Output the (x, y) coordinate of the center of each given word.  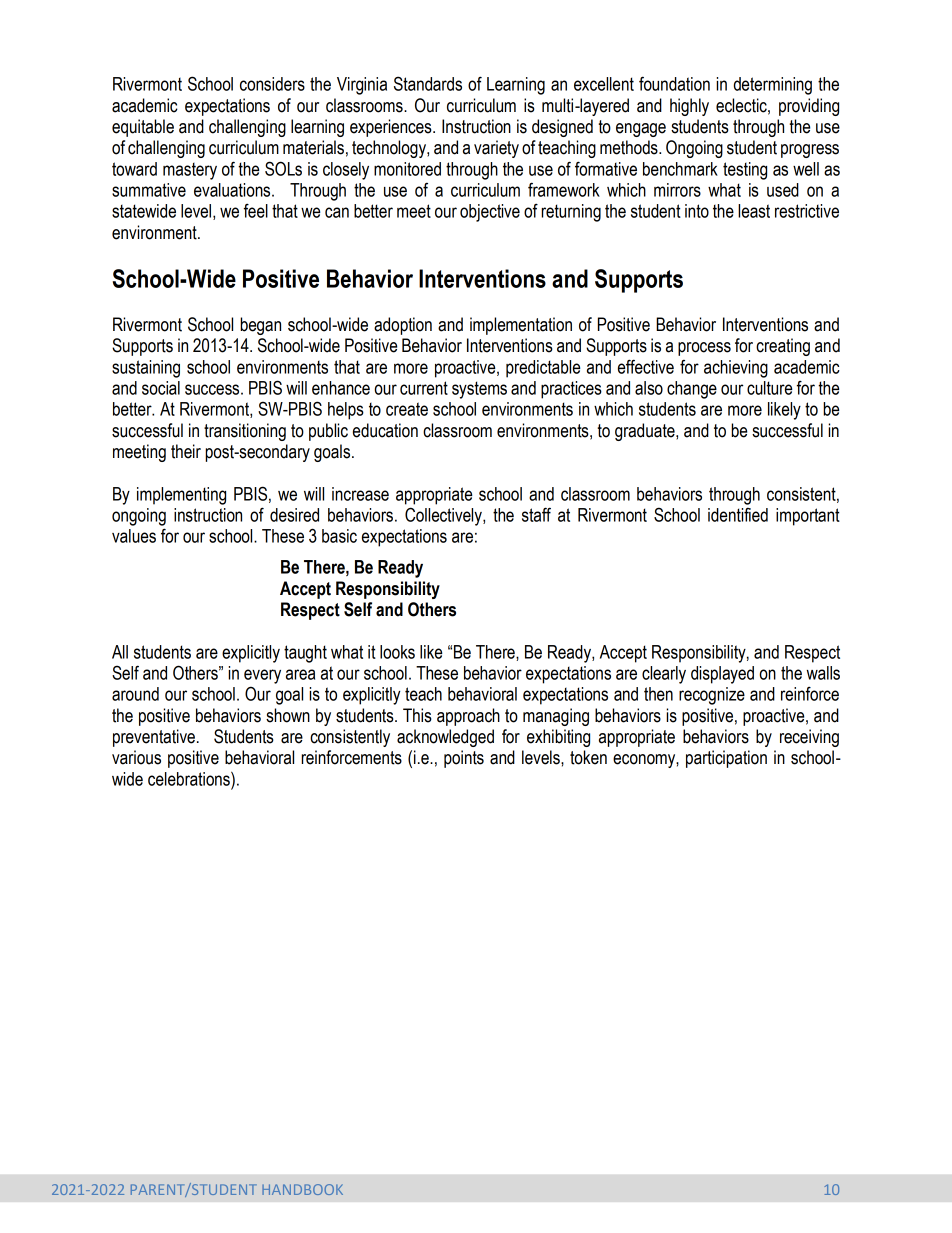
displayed (722, 675)
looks (397, 652)
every (262, 676)
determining (773, 86)
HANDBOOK (302, 1189)
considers (272, 84)
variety (496, 149)
